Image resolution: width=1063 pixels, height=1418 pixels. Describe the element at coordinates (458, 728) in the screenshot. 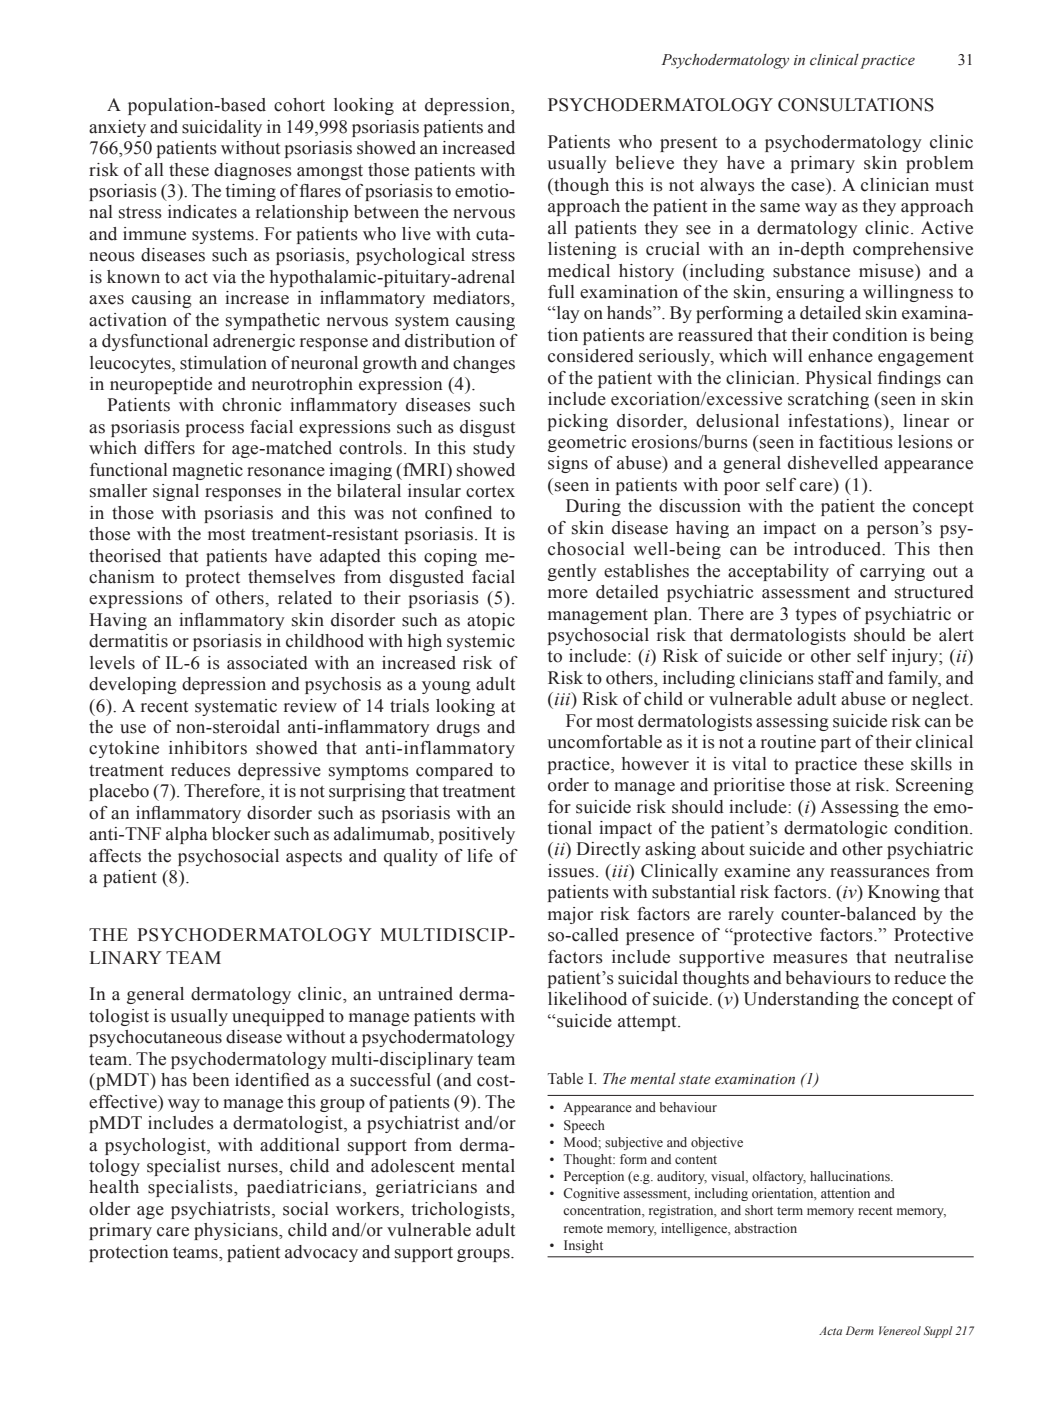

I see `drugs` at that location.
